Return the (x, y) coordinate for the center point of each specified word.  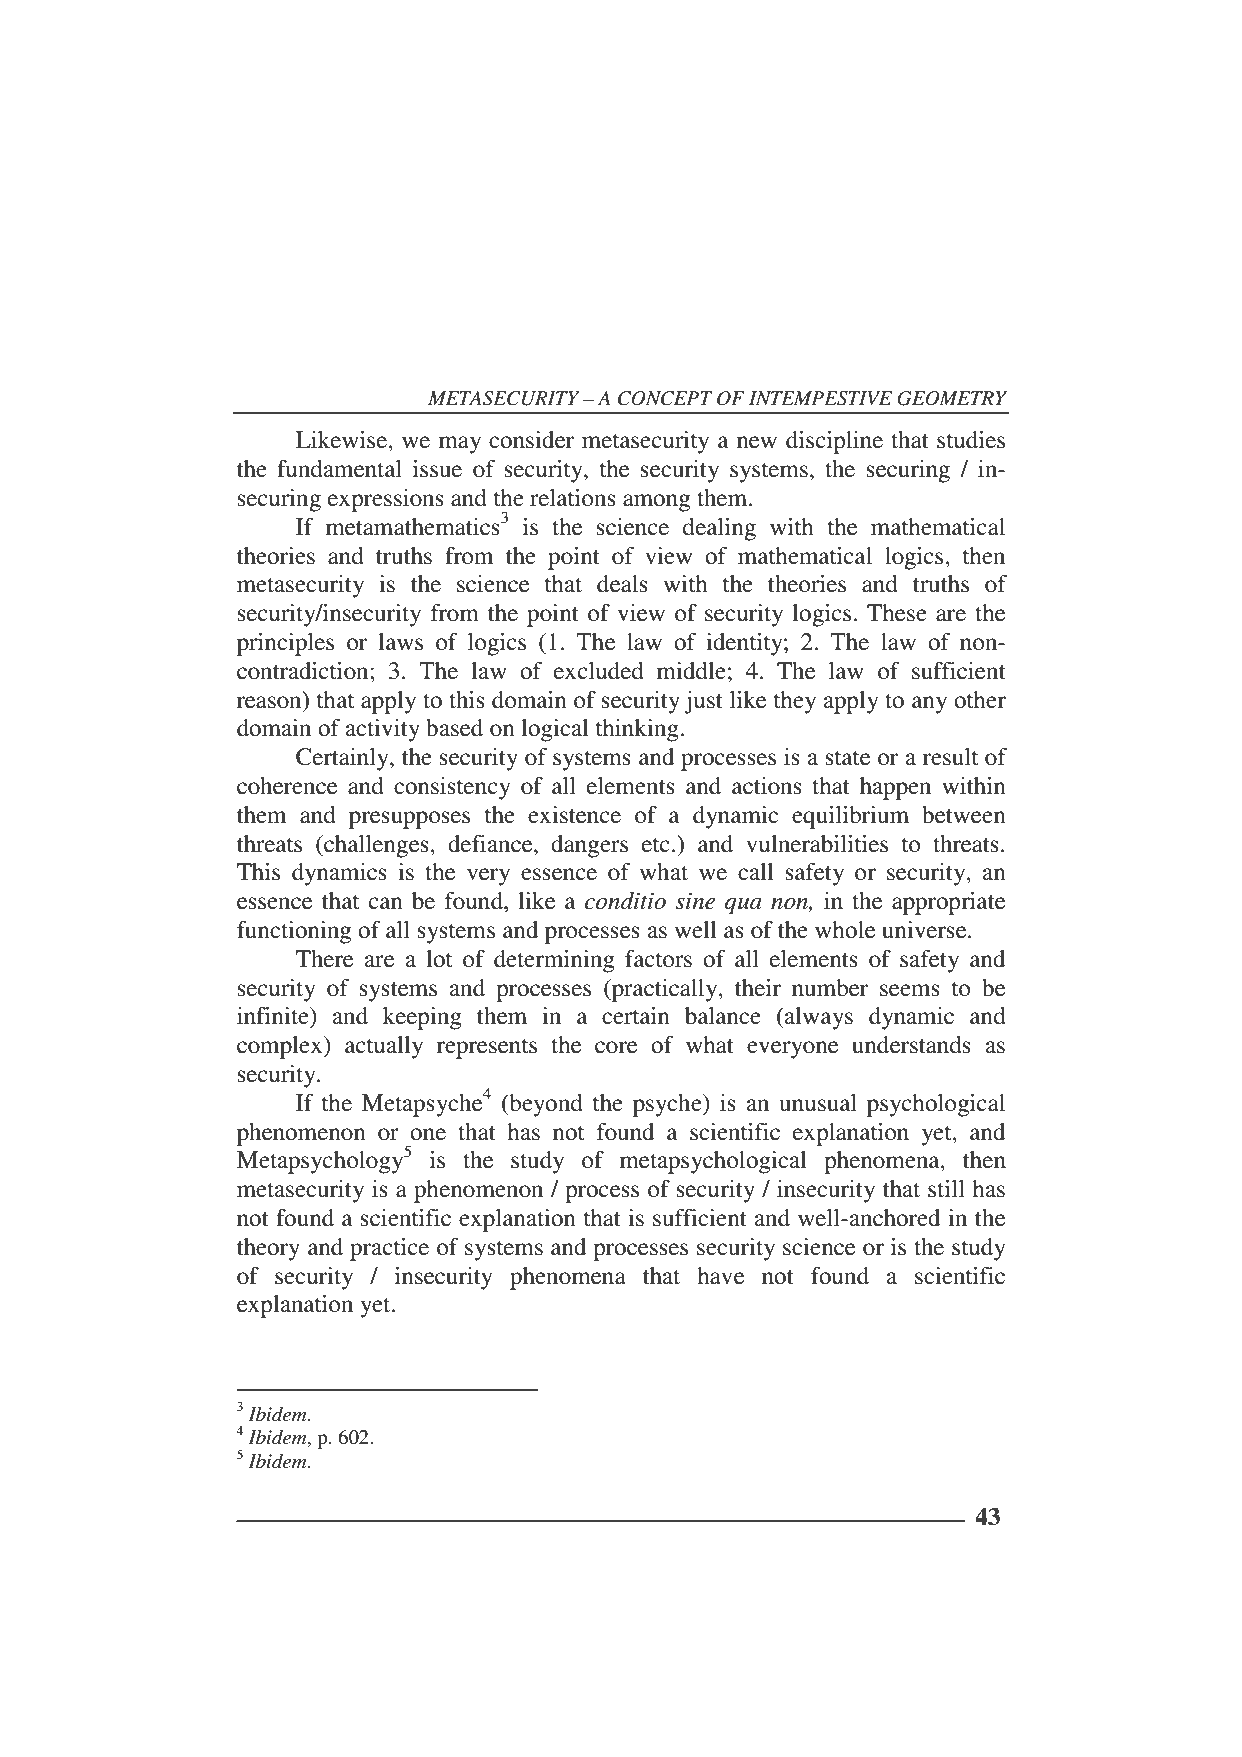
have (720, 1276)
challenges (376, 846)
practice (389, 1249)
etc (656, 845)
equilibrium (850, 817)
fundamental (339, 469)
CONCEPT (665, 398)
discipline (834, 442)
